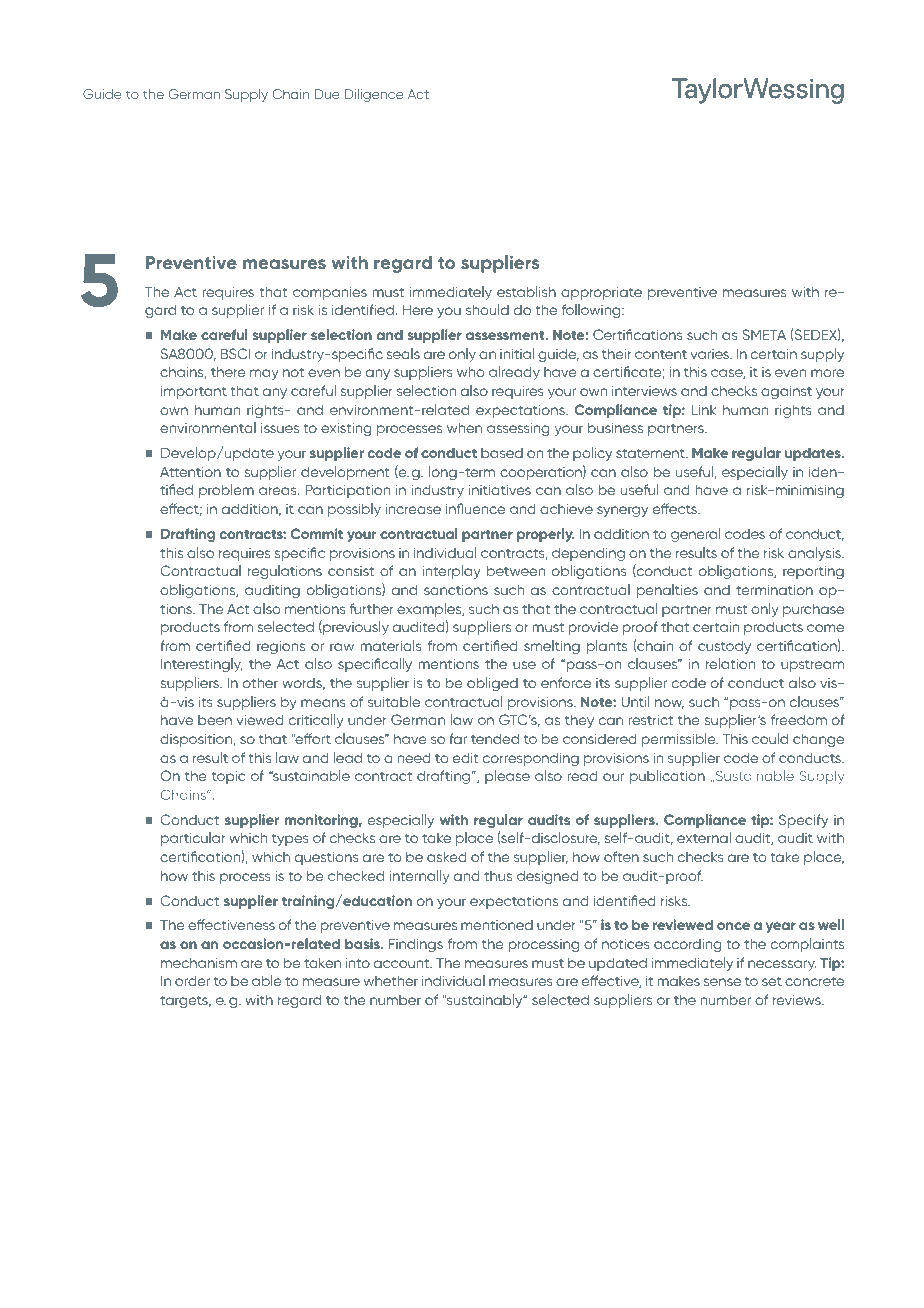 The height and width of the page is (1308, 924). Describe the element at coordinates (704, 409) in the page. I see `Link` at that location.
